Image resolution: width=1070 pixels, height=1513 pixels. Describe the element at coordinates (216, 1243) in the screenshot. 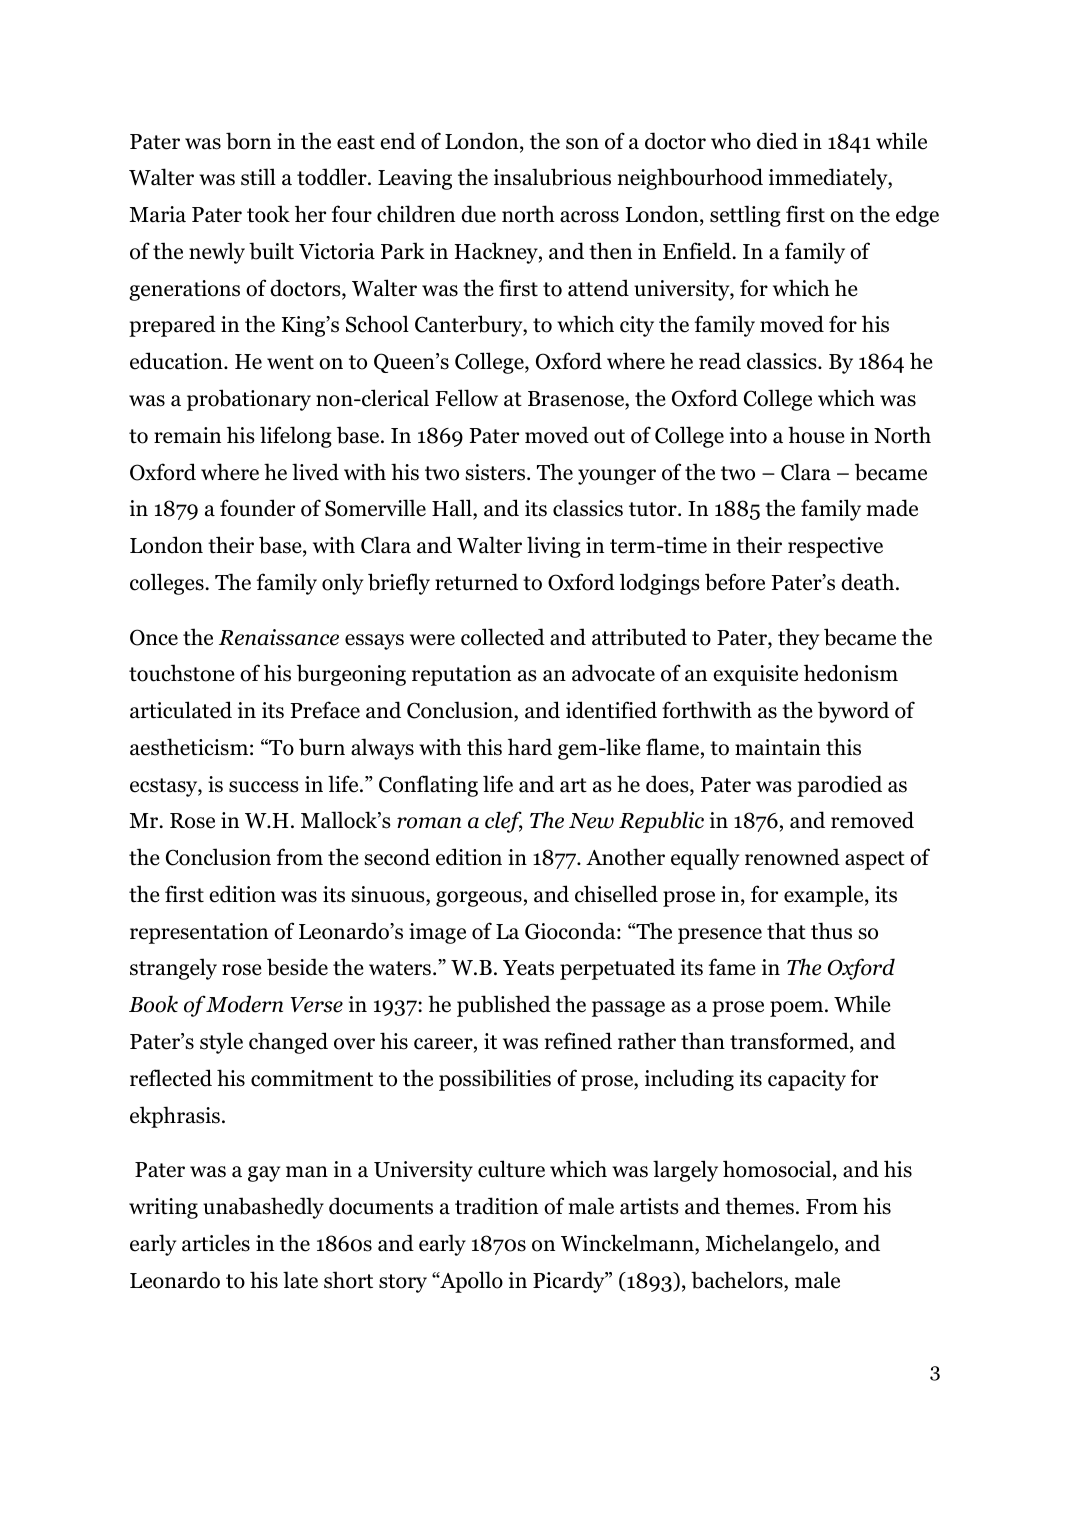

I see `articles` at that location.
